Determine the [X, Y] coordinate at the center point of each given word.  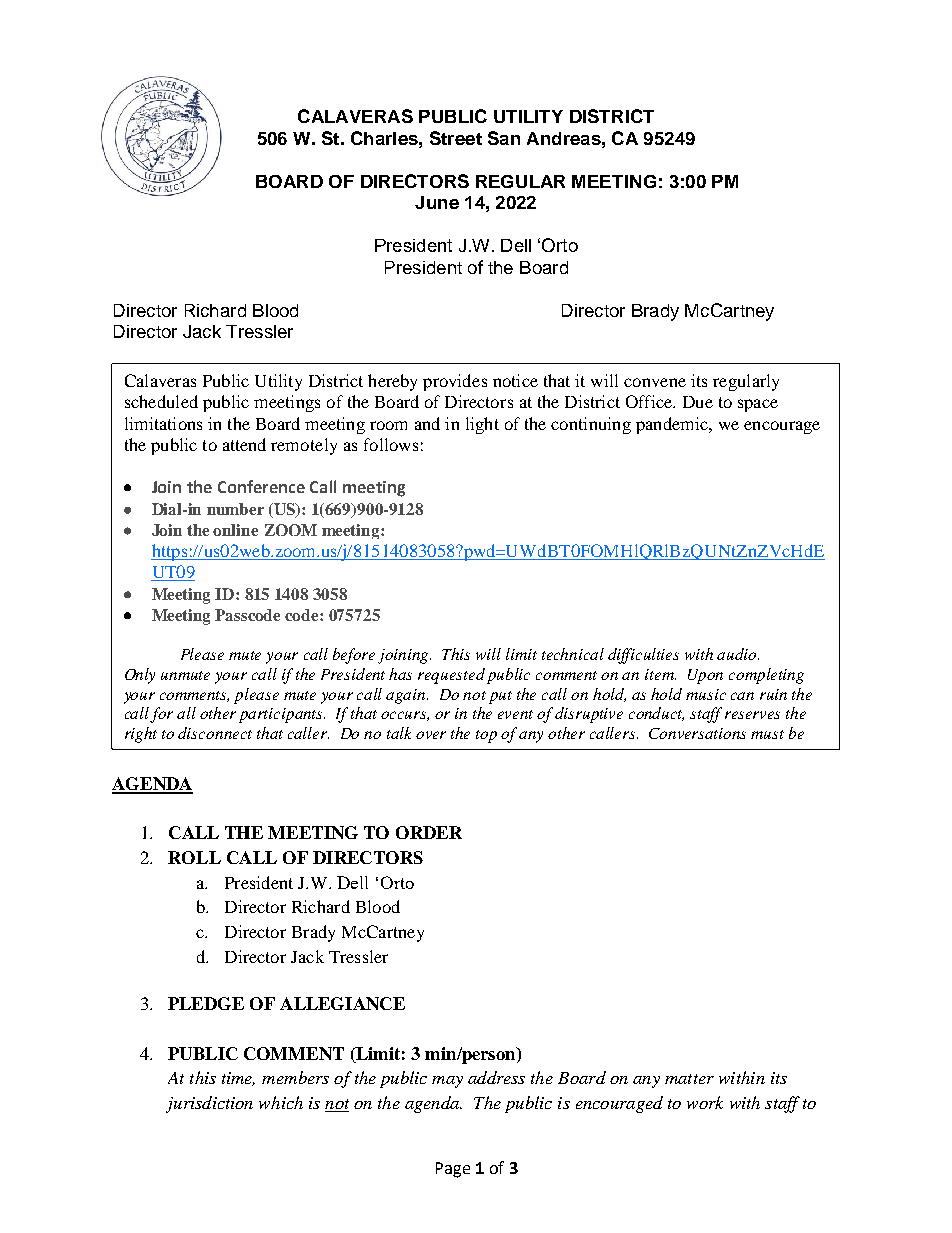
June [437, 202]
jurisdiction [209, 1104]
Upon [705, 676]
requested [451, 676]
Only [140, 676]
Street [456, 138]
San [504, 138]
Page [453, 1170]
